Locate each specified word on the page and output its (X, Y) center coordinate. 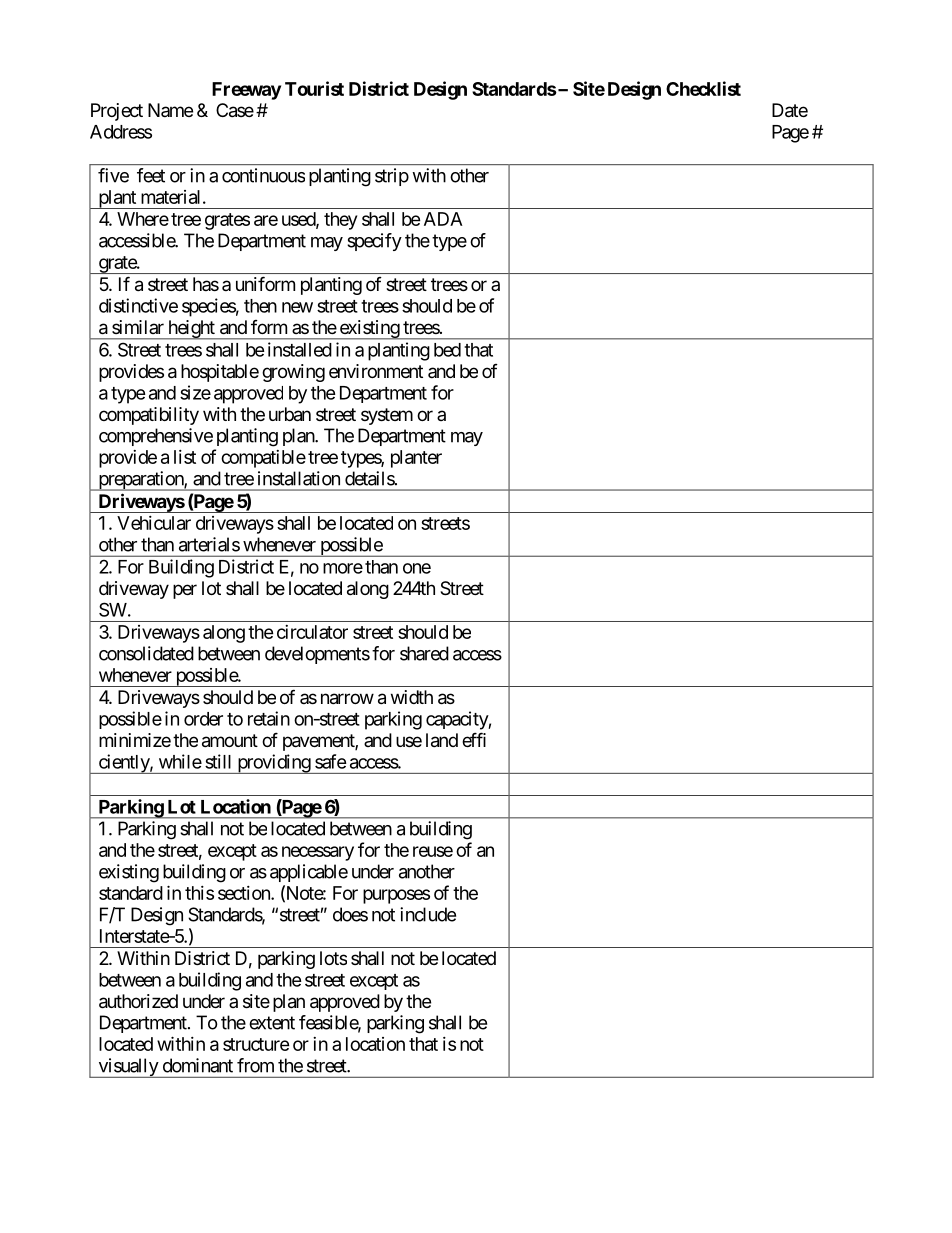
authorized (138, 1001)
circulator (312, 632)
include (428, 914)
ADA (443, 219)
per (185, 591)
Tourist (314, 88)
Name (170, 110)
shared (424, 653)
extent (272, 1023)
